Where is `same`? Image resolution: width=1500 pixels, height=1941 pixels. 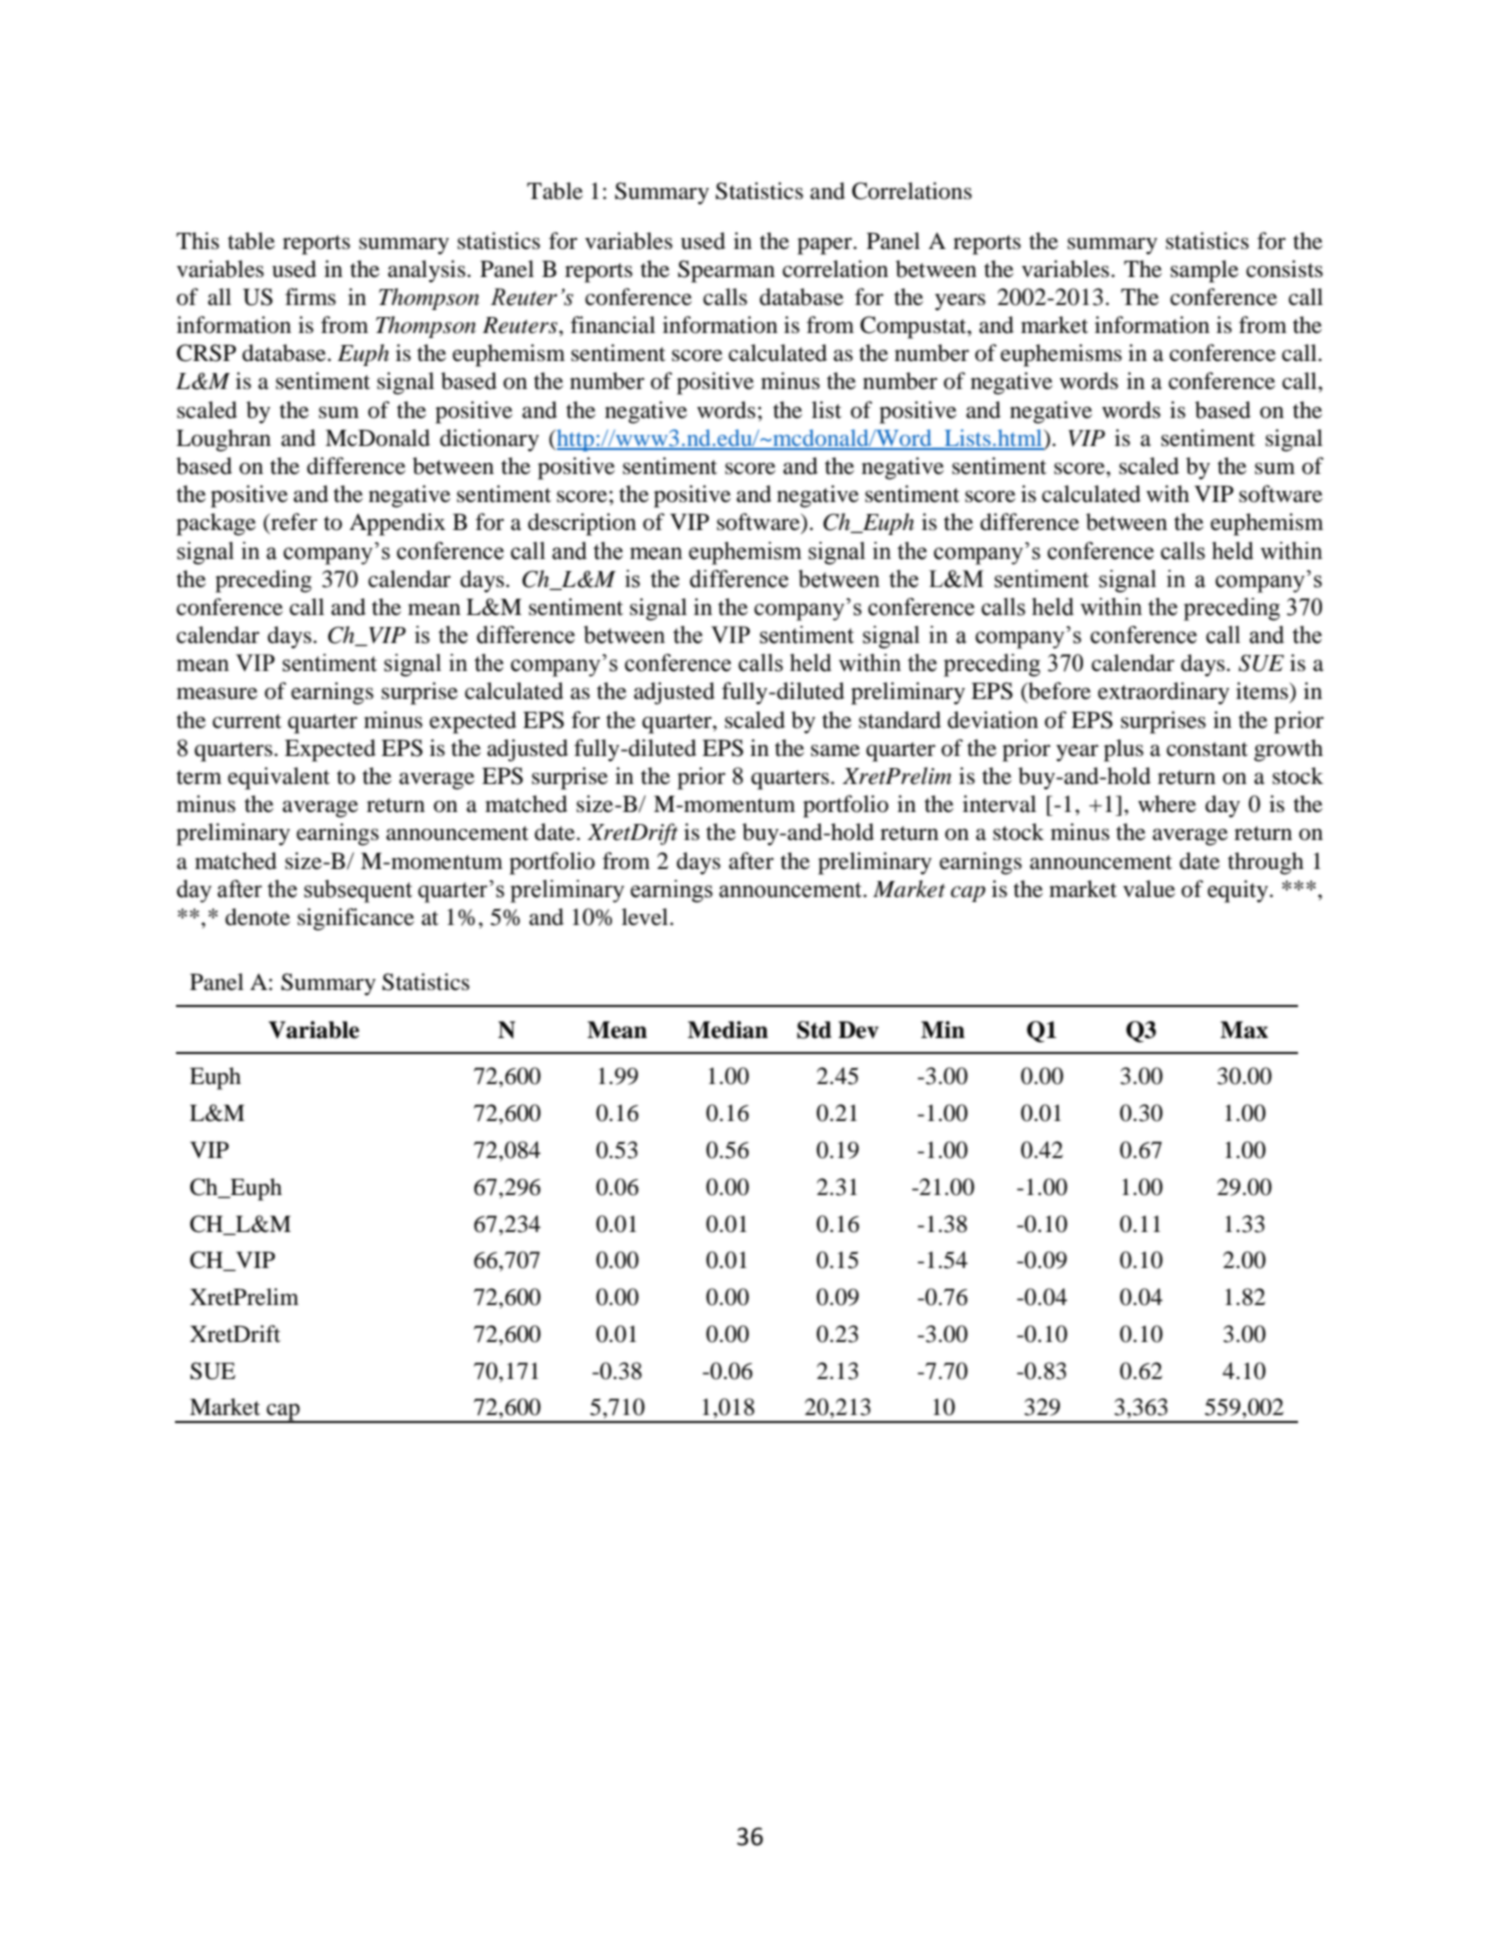
same is located at coordinates (835, 750).
